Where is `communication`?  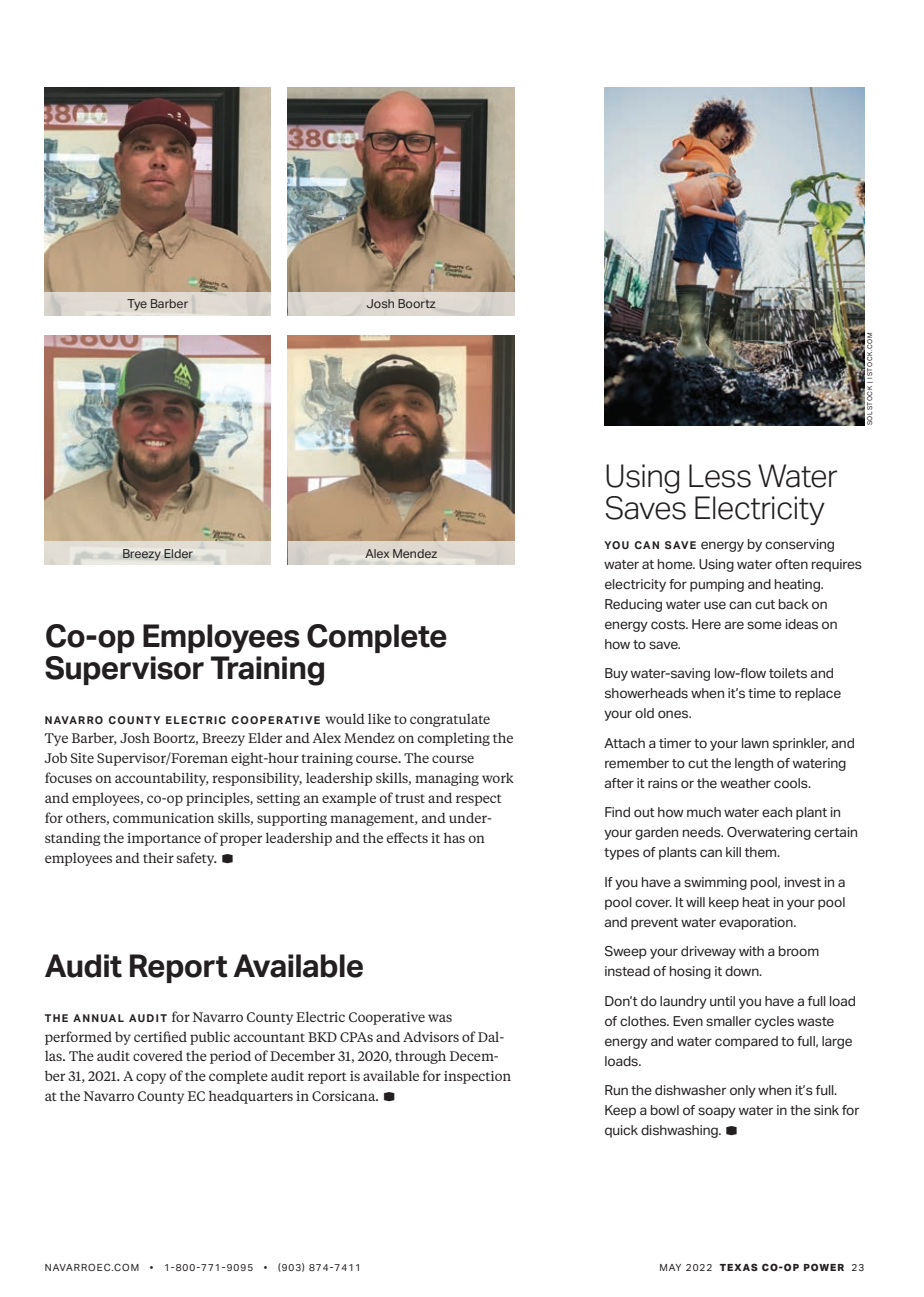 communication is located at coordinates (163, 818).
